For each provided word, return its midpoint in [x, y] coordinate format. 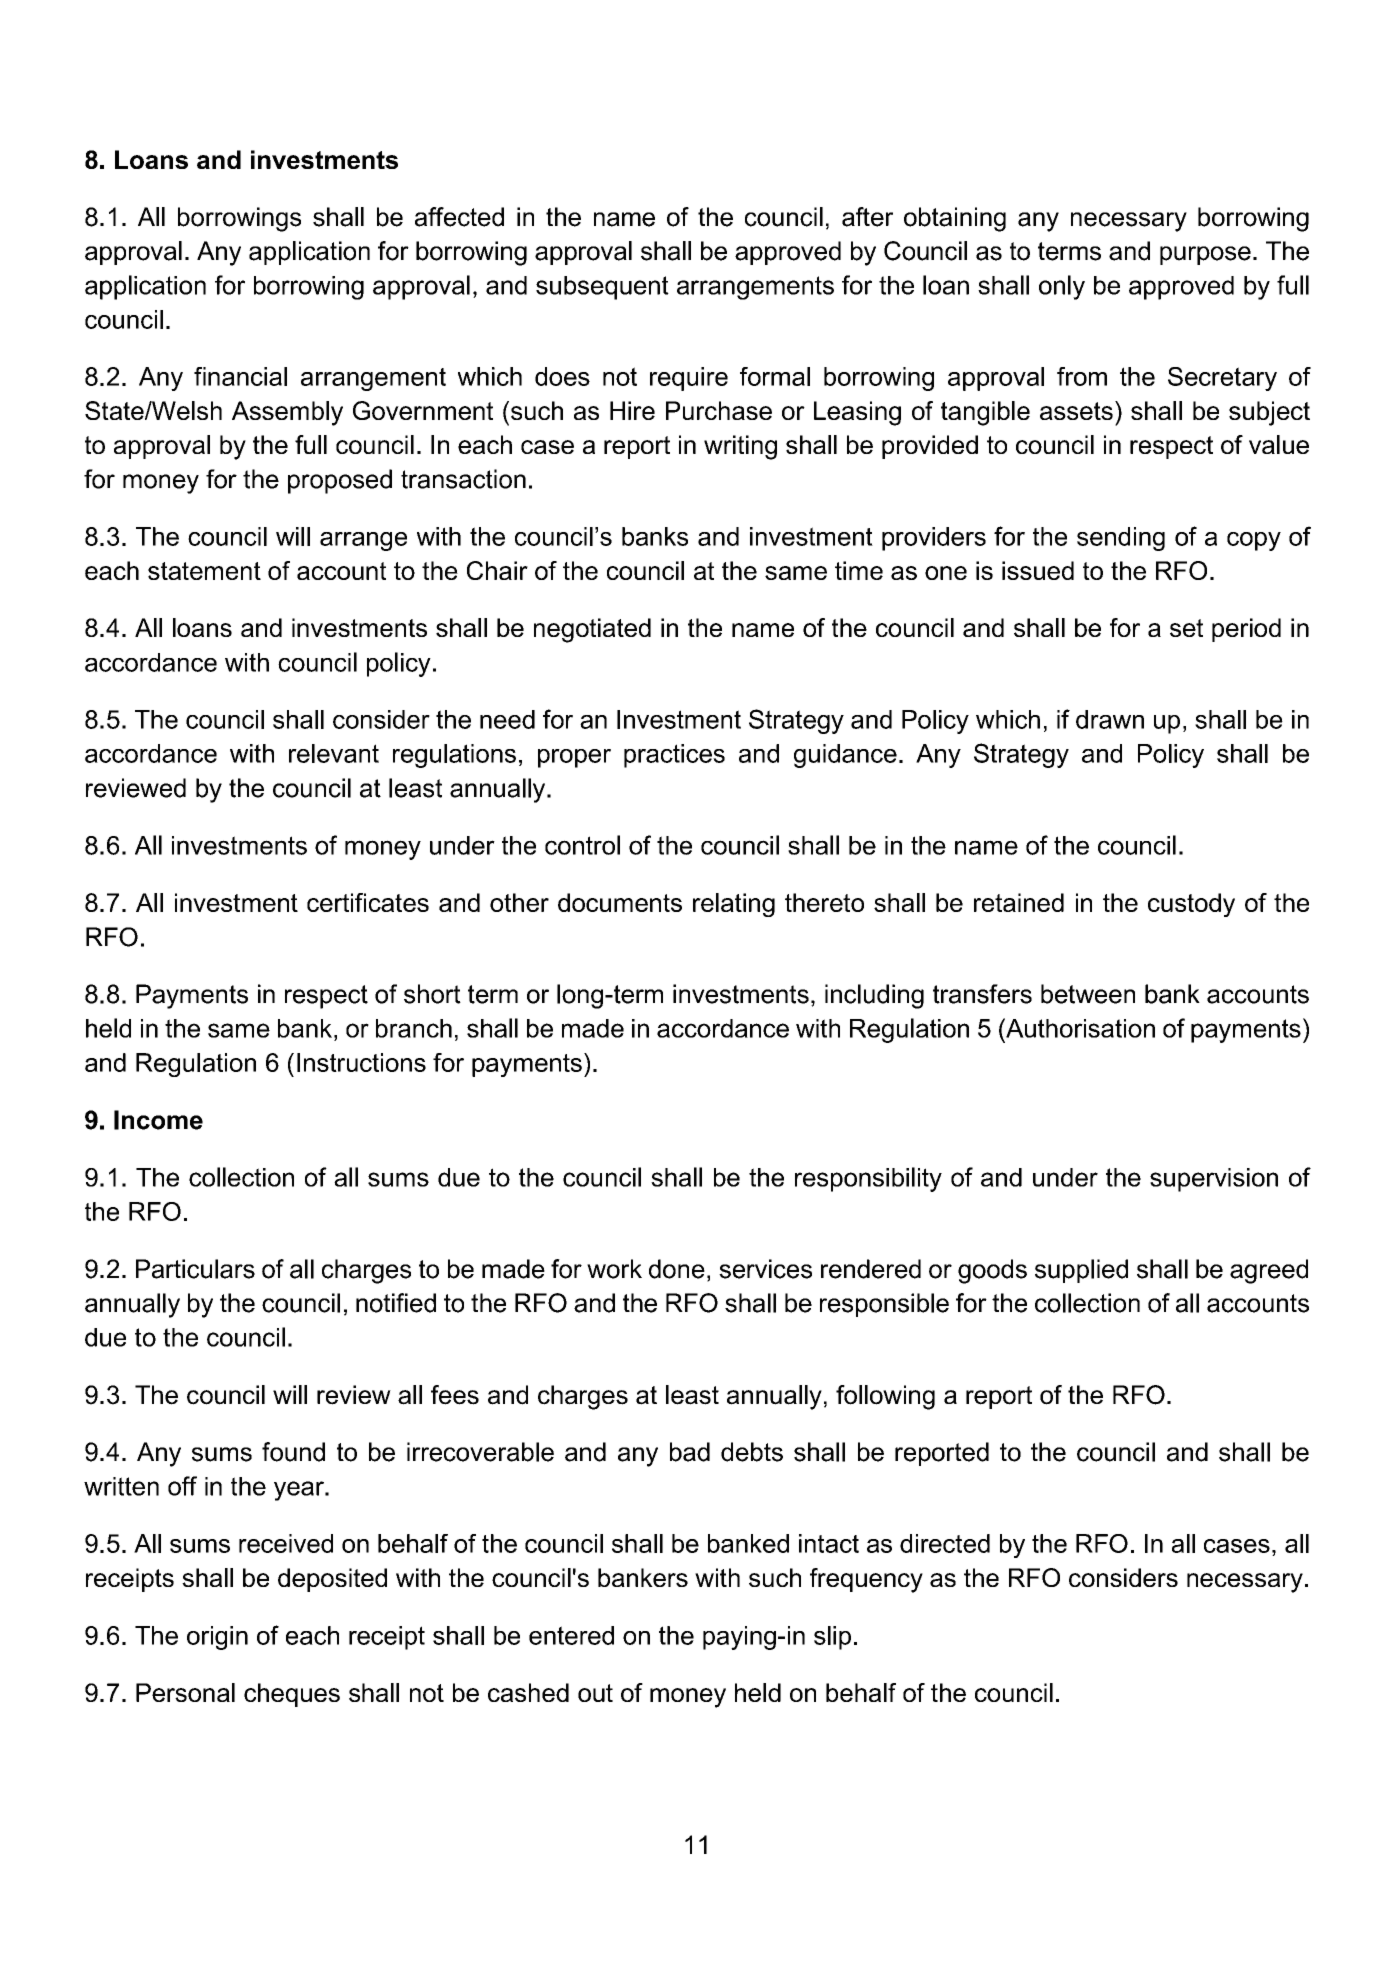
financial [240, 376]
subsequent [602, 288]
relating [734, 905]
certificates [368, 902]
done [677, 1269]
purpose [1205, 255]
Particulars [195, 1269]
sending [1121, 539]
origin [217, 1638]
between [1088, 994]
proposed [340, 481]
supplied [1081, 1271]
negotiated [592, 630]
